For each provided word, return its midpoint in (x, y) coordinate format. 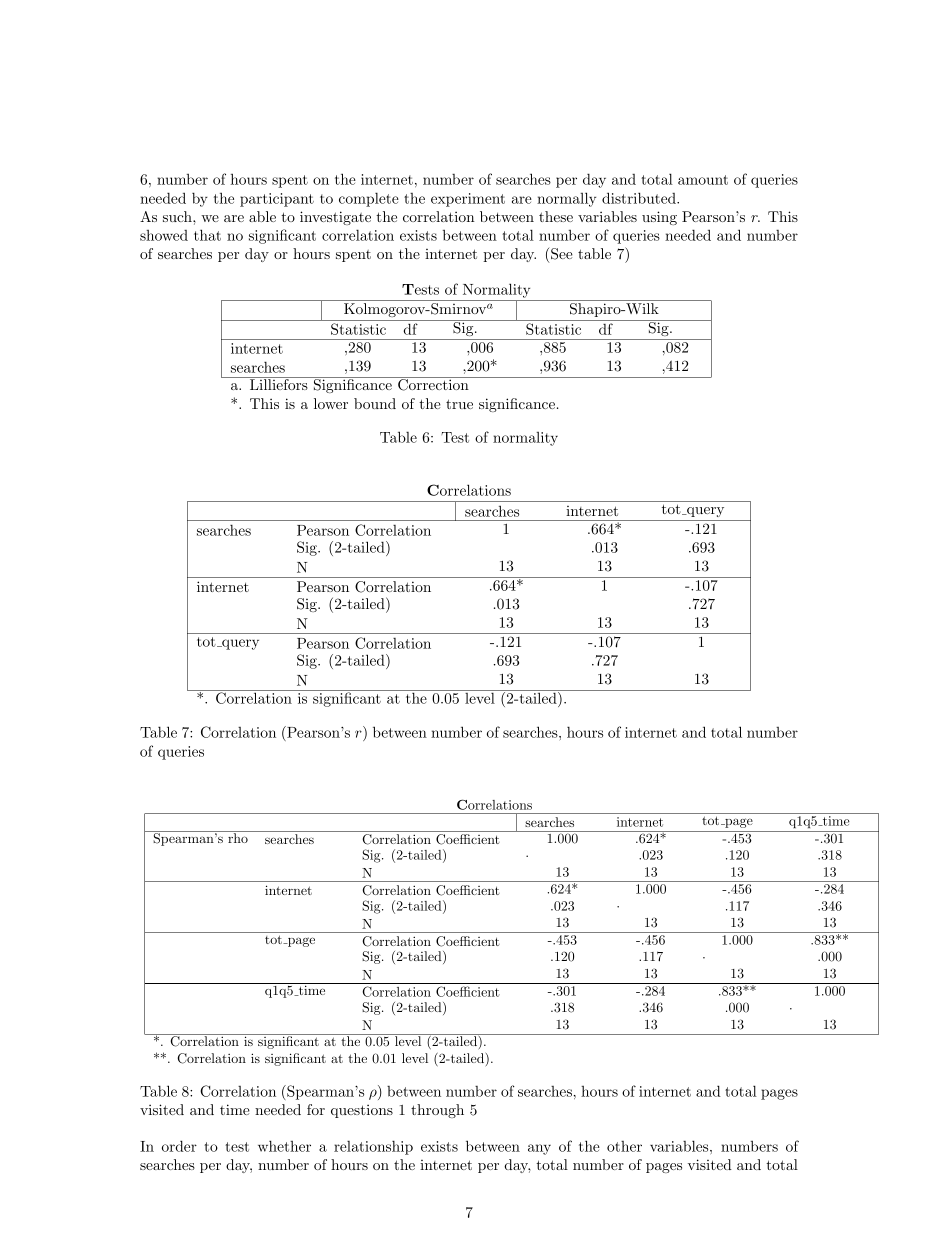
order (179, 1146)
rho (238, 837)
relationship (373, 1147)
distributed (640, 198)
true (459, 404)
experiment (468, 200)
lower (331, 403)
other (624, 1146)
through (437, 1111)
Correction (433, 384)
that (207, 235)
